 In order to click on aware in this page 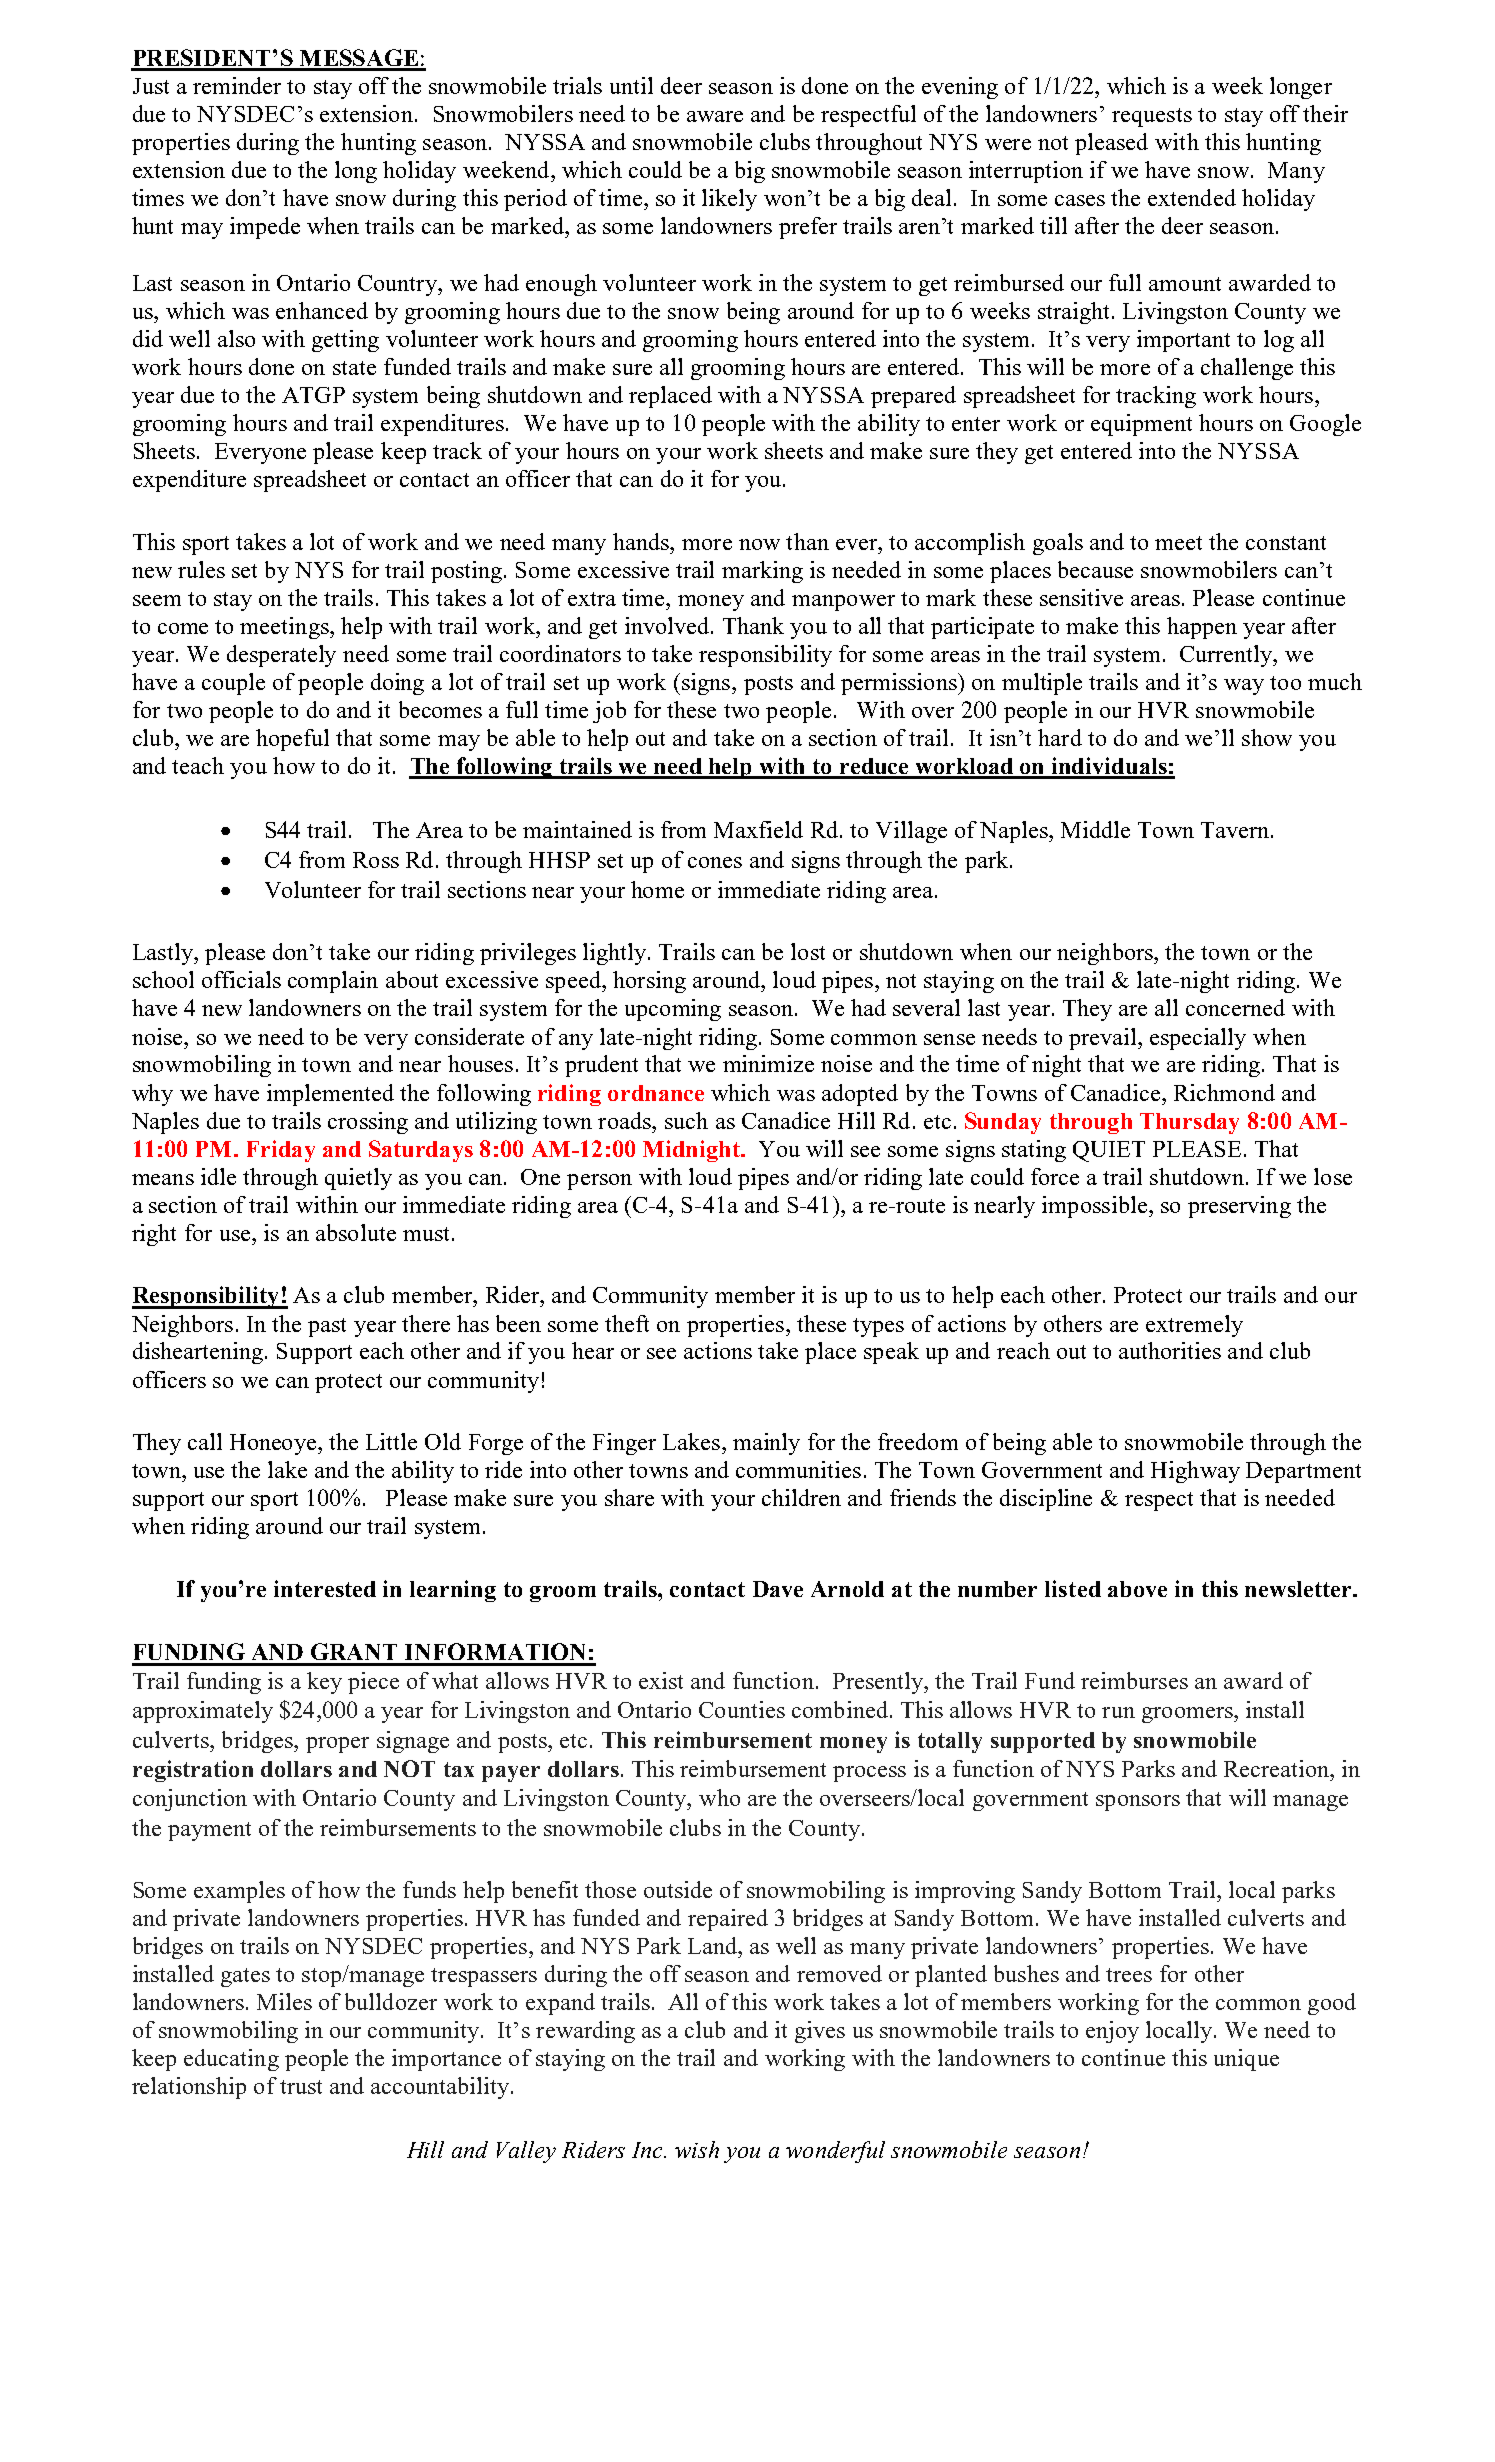, I will do `click(715, 116)`.
